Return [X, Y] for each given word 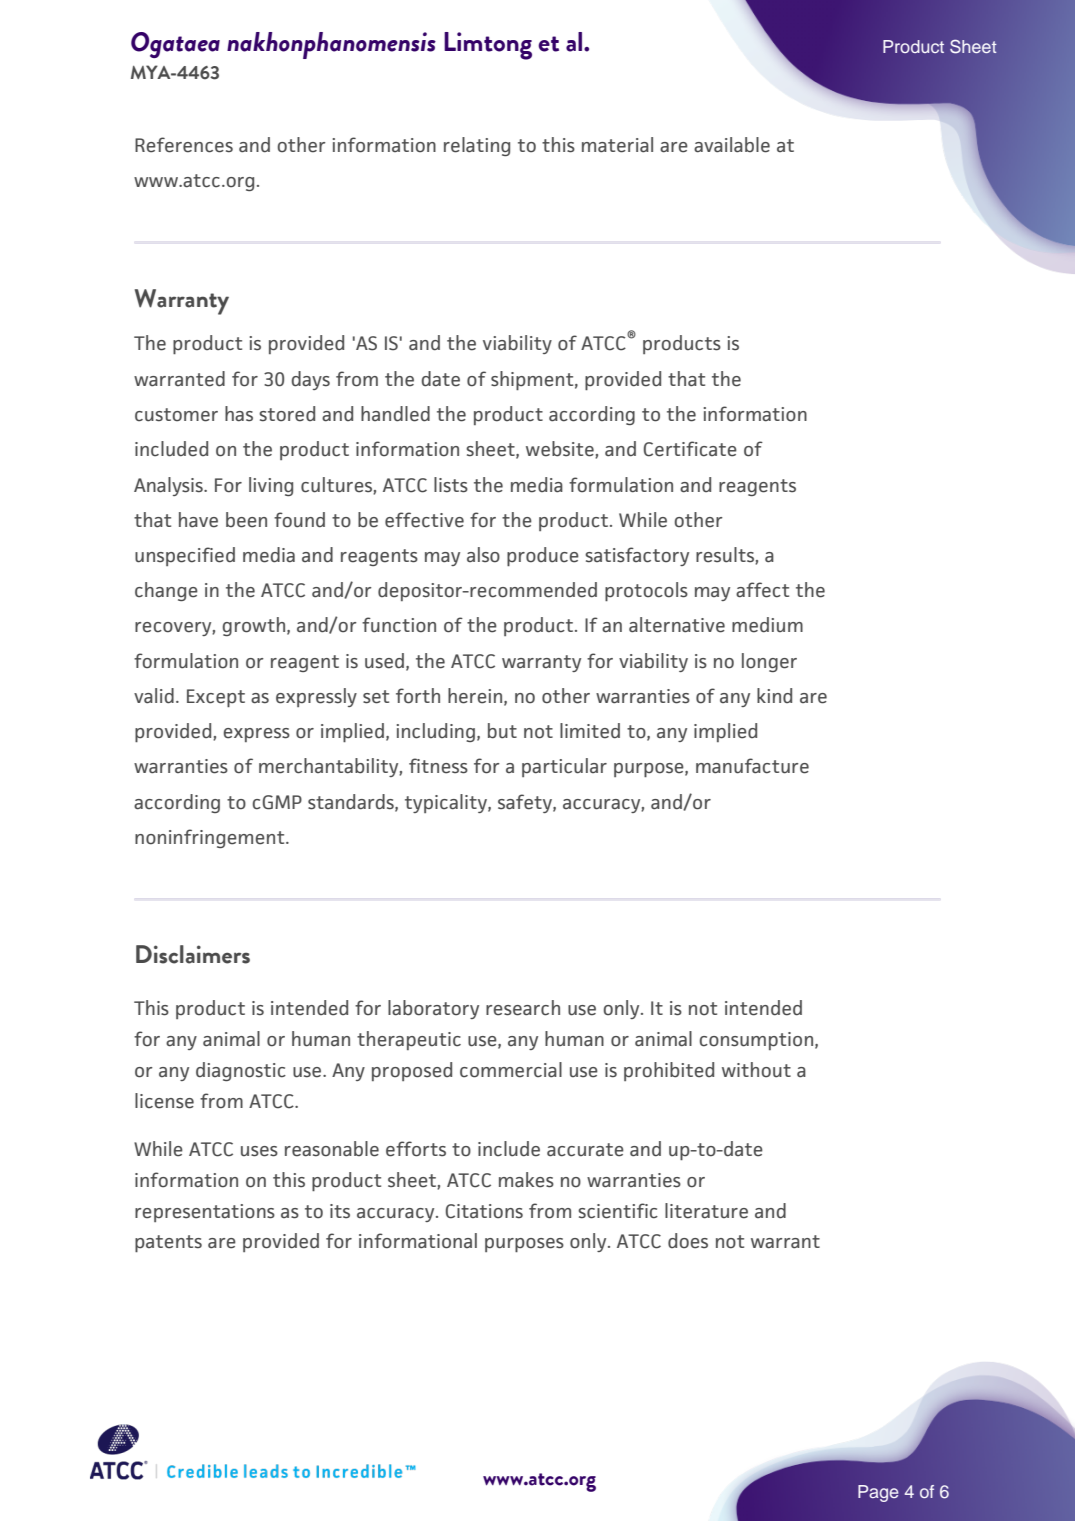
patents [168, 1243]
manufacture [752, 766]
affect [762, 590]
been [246, 520]
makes [526, 1180]
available [732, 145]
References [184, 145]
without [756, 1070]
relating [477, 146]
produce [543, 556]
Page [878, 1493]
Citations [484, 1211]
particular [564, 767]
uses [259, 1151]
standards [352, 802]
